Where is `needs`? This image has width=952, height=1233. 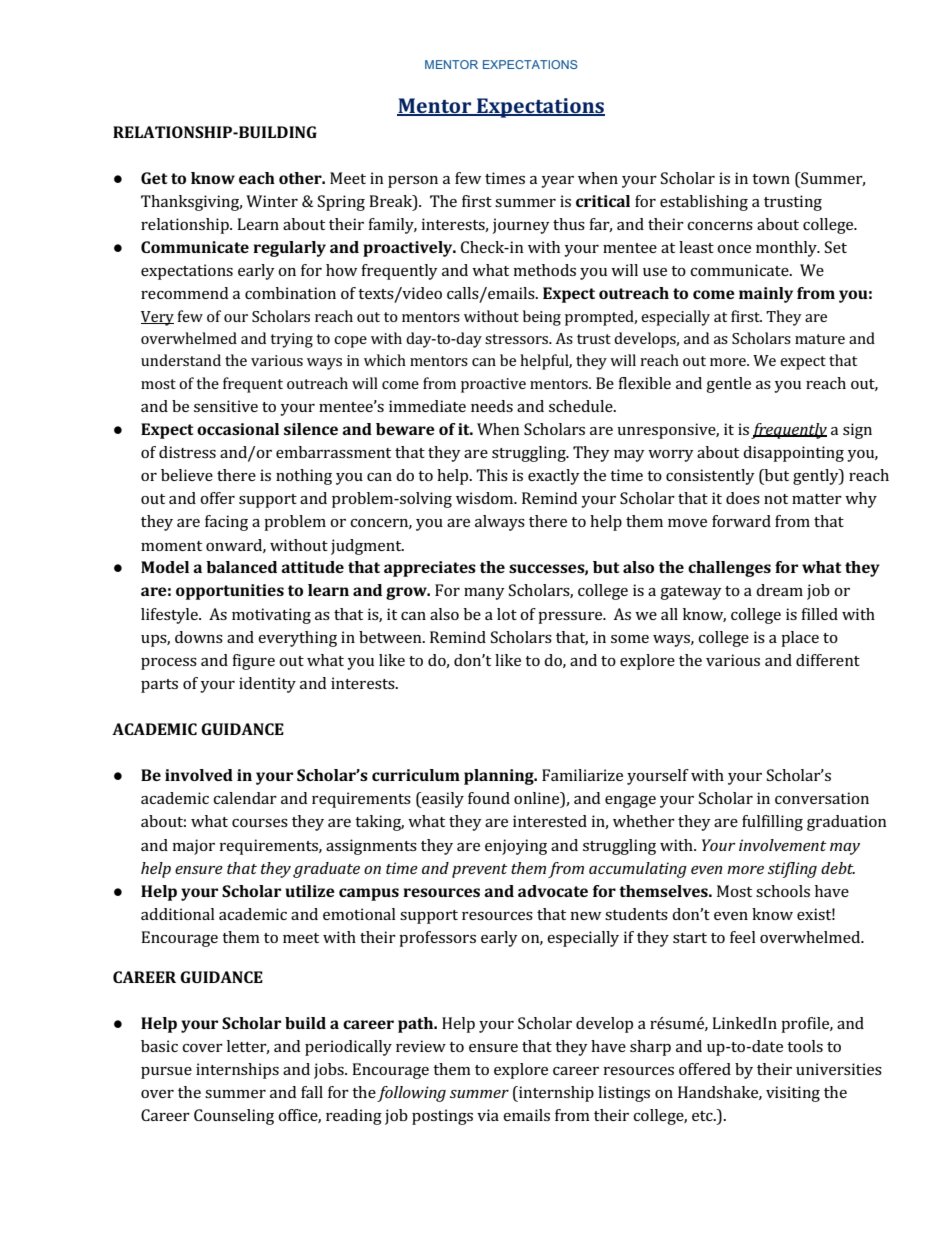 needs is located at coordinates (492, 406).
